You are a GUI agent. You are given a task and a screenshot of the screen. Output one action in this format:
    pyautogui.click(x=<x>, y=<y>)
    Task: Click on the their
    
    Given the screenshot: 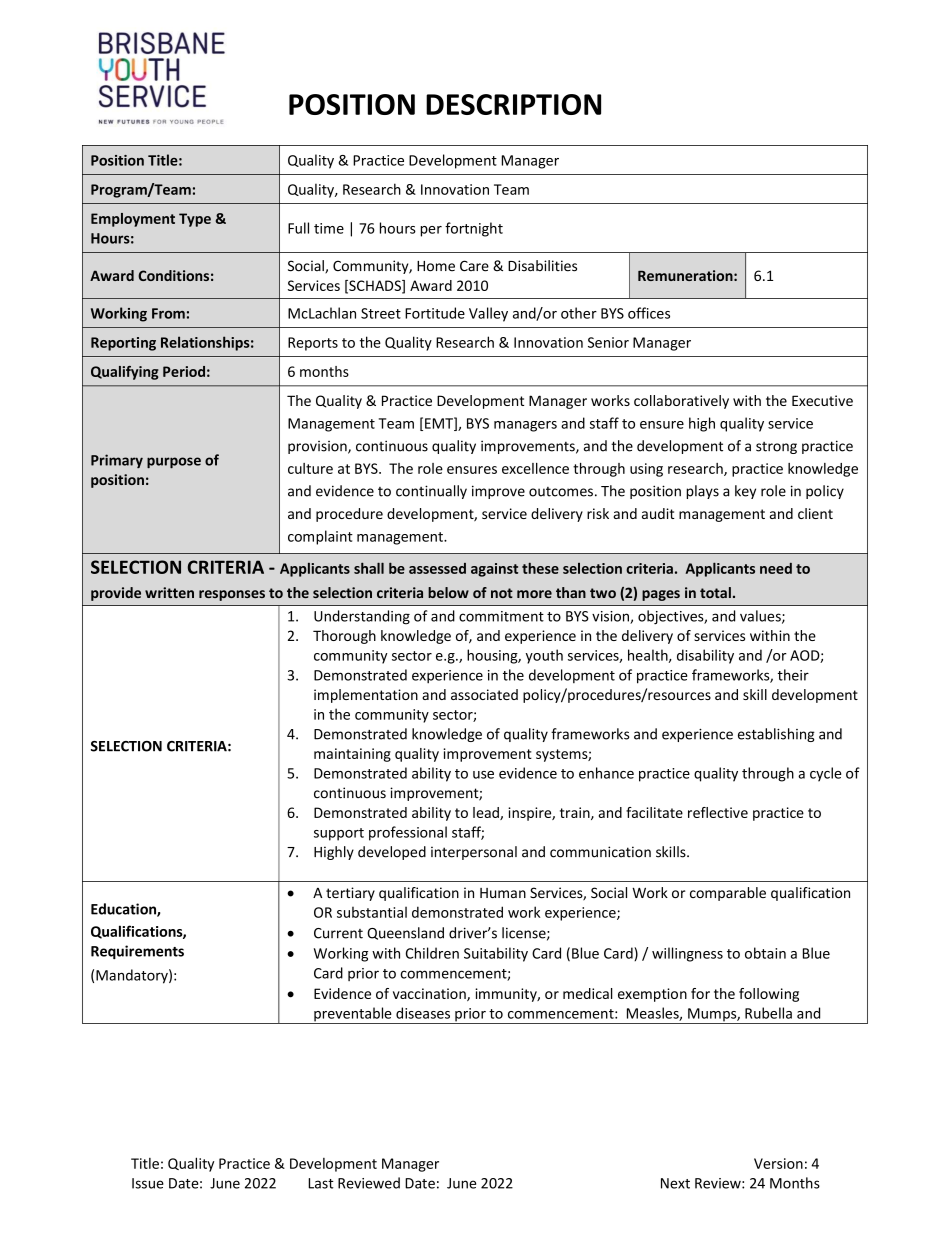 What is the action you would take?
    pyautogui.click(x=793, y=675)
